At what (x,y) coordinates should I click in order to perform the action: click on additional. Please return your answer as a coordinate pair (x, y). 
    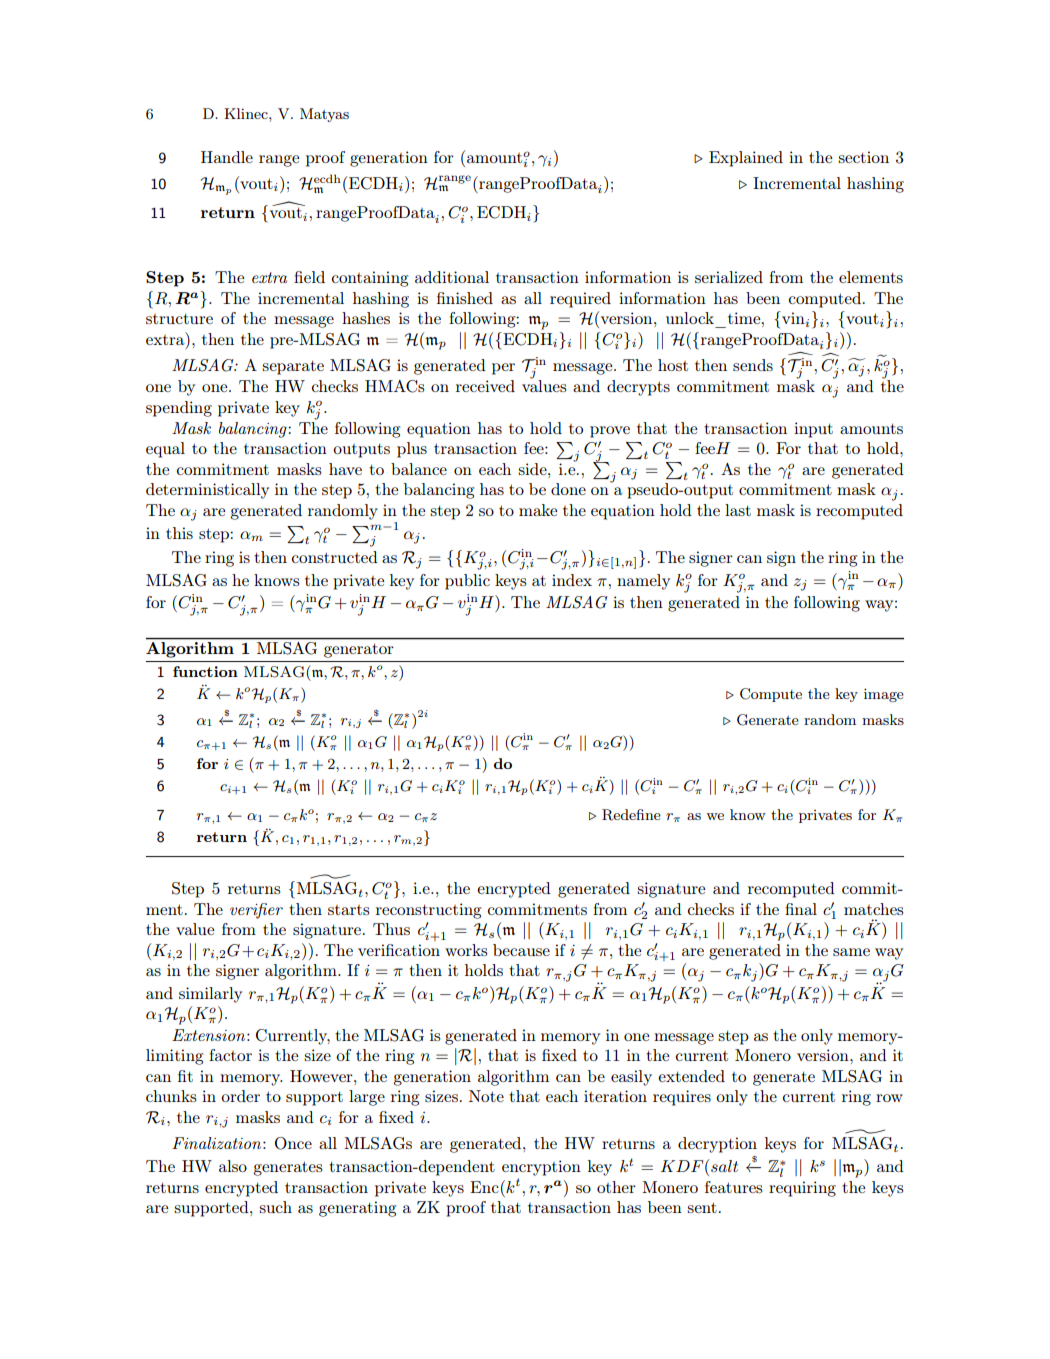
    Looking at the image, I should click on (452, 277).
